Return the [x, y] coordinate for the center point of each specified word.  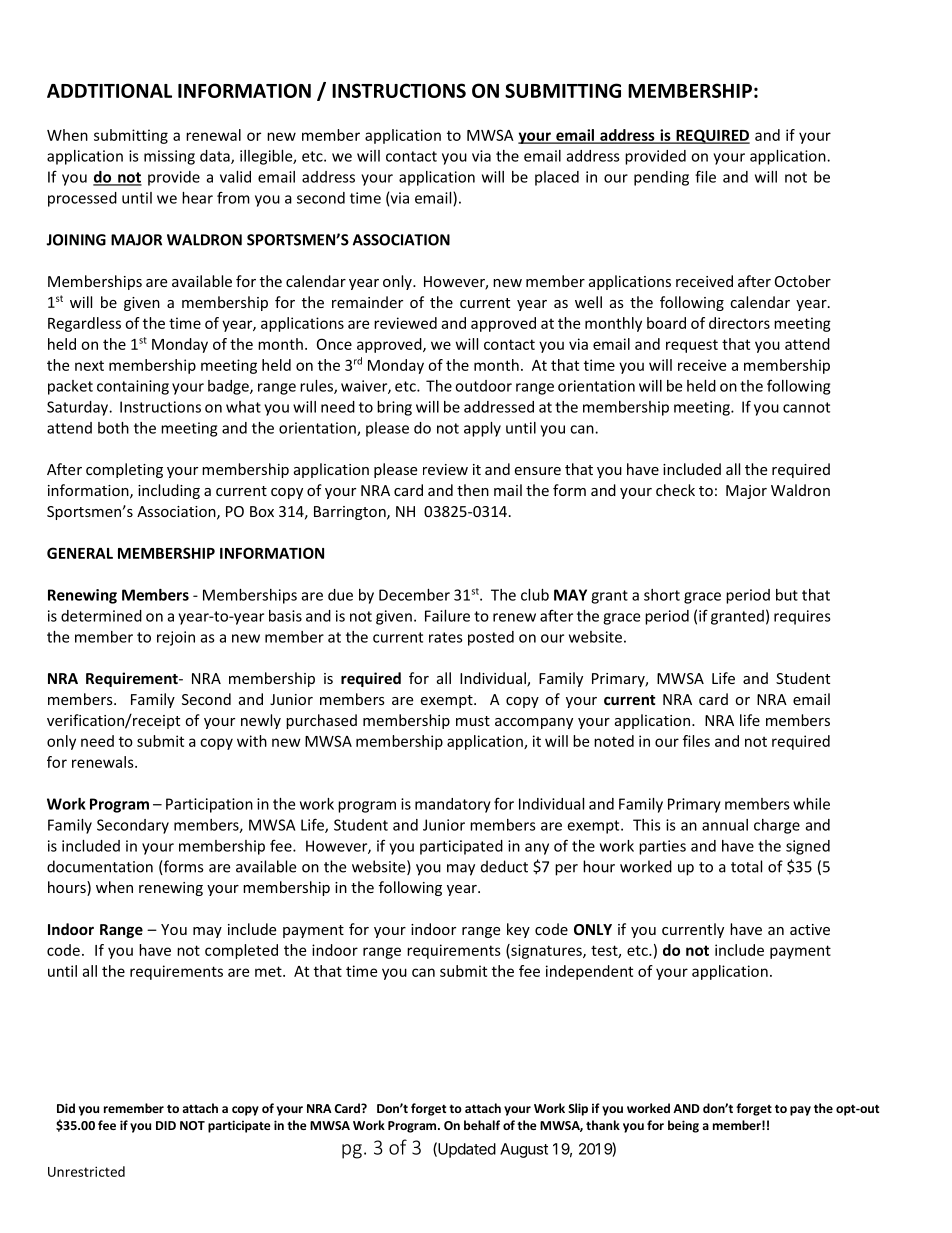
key [518, 930]
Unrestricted [86, 1171]
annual [725, 825]
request [692, 346]
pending [661, 178]
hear [197, 198]
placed [557, 178]
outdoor [483, 386]
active [810, 929]
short [662, 595]
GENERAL [80, 553]
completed [241, 951]
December [414, 595]
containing [133, 387]
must [473, 721]
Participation [209, 805]
